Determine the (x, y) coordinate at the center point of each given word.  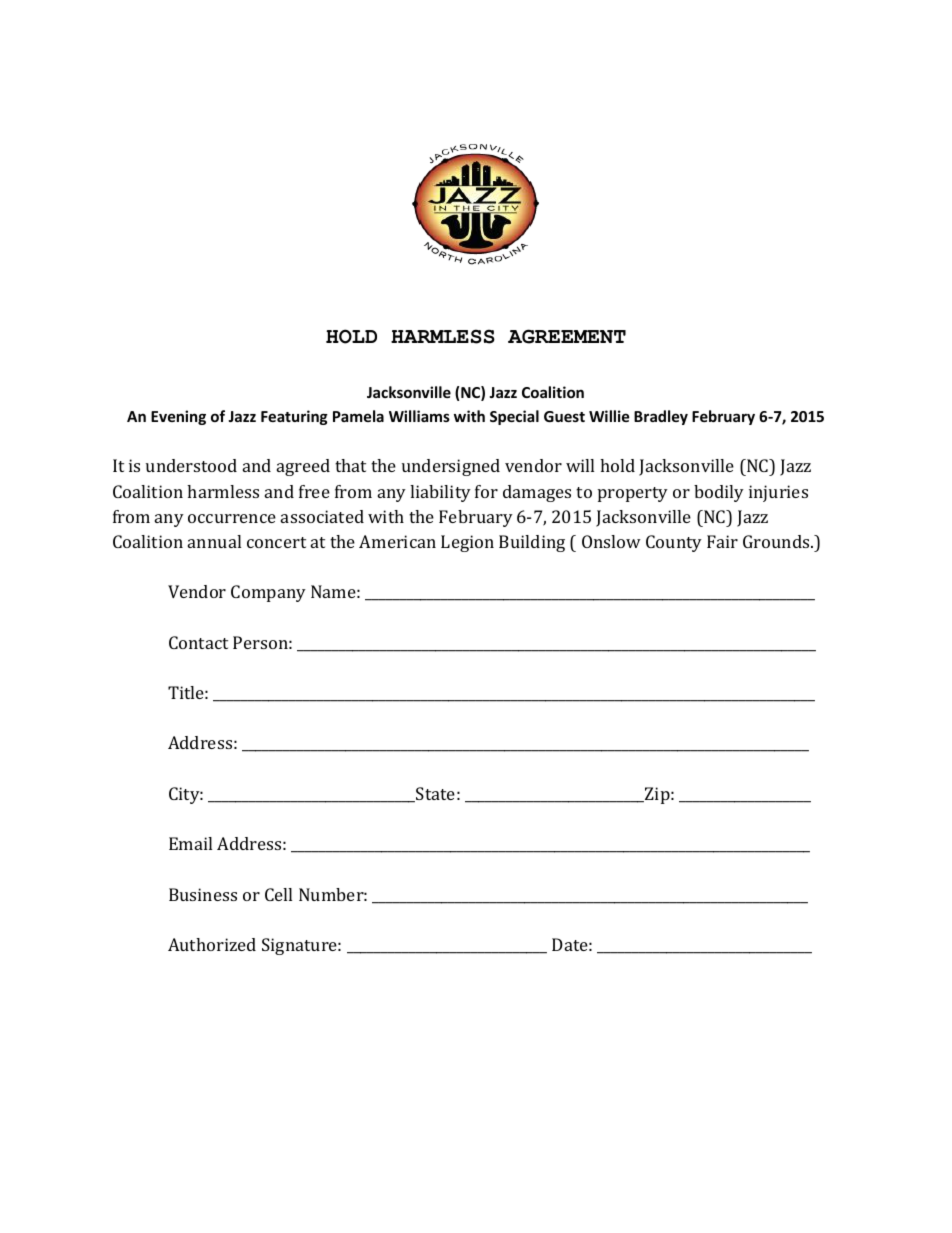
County (674, 543)
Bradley (661, 417)
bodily (719, 493)
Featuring (294, 417)
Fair (722, 541)
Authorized (212, 944)
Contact (198, 642)
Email (190, 843)
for (486, 491)
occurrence (232, 518)
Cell (278, 894)
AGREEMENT (567, 336)
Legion (467, 543)
